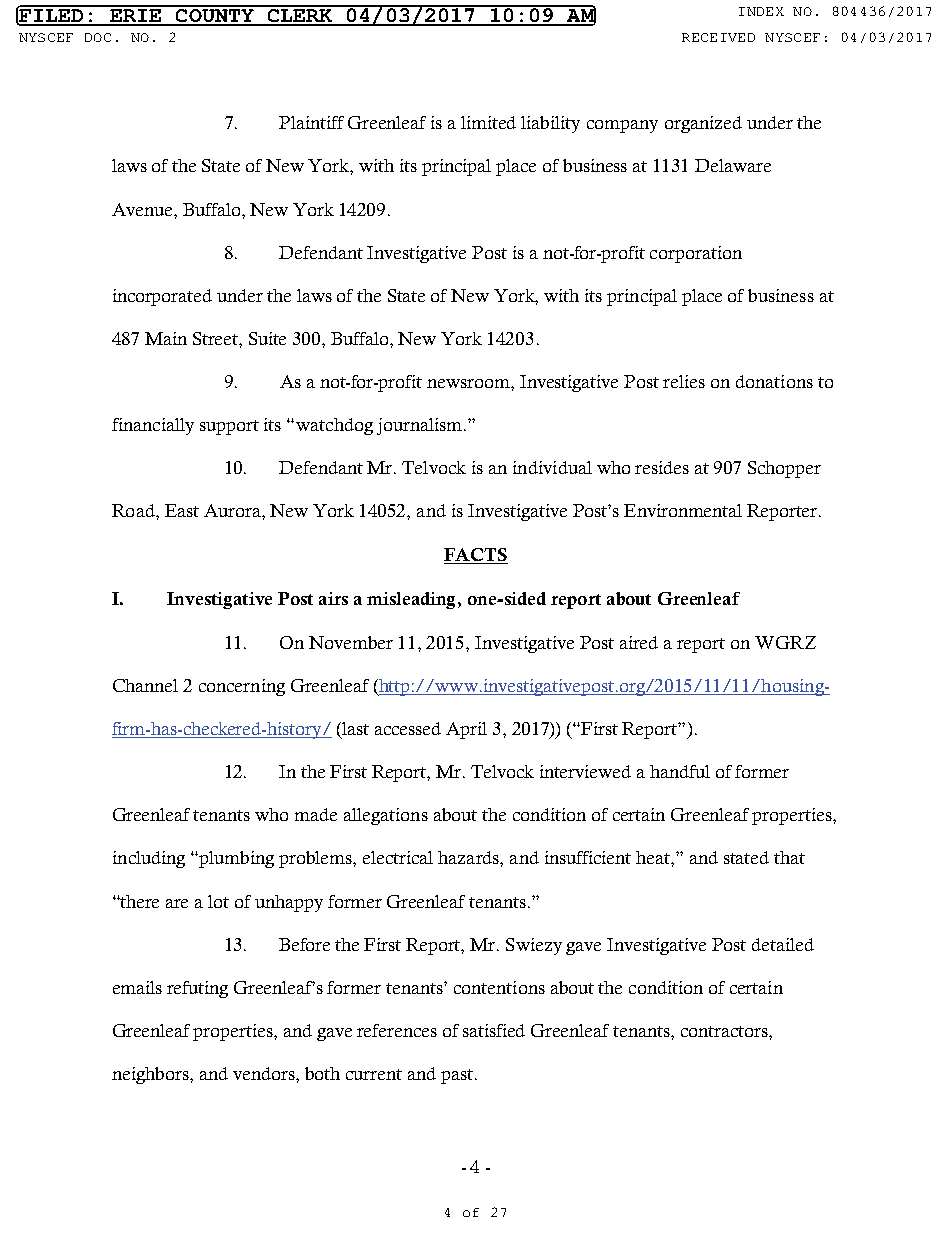 The width and height of the document is (952, 1233). Describe the element at coordinates (718, 37) in the document. I see `RECEIVED` at that location.
